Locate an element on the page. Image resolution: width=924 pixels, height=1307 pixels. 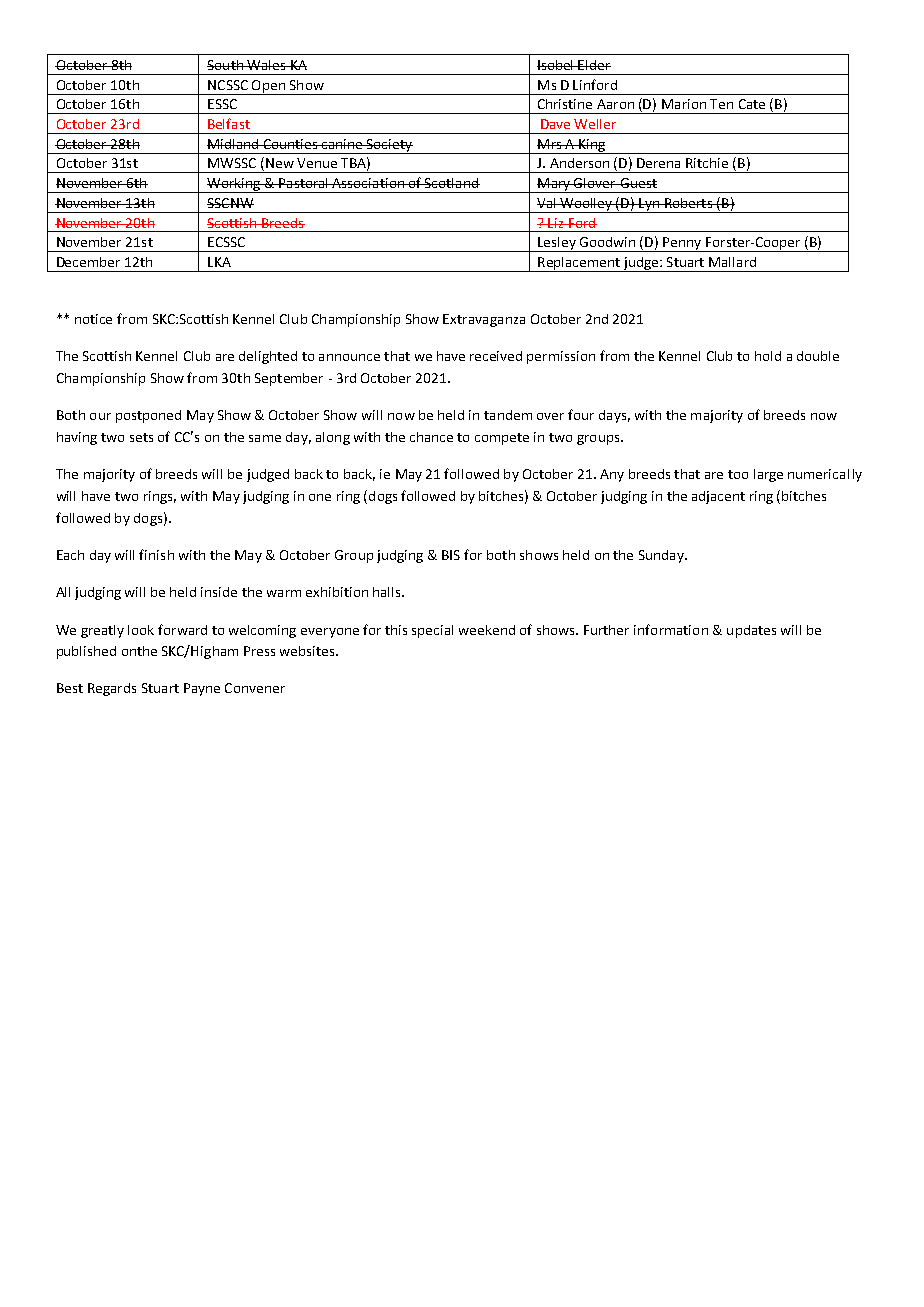
December is located at coordinates (88, 262).
